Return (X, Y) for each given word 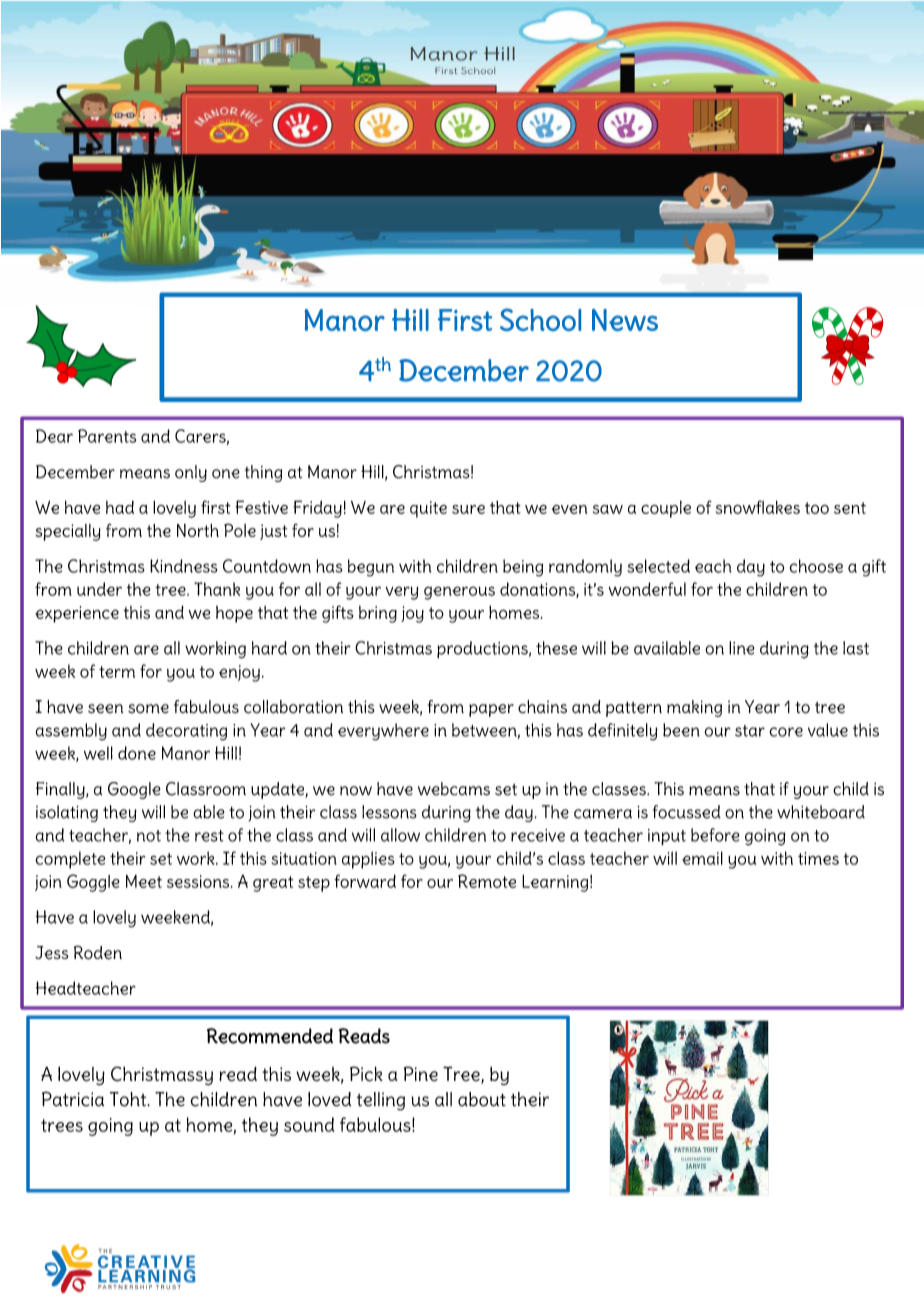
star (750, 731)
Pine (421, 1074)
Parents (107, 436)
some (148, 709)
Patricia (73, 1099)
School (540, 319)
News (625, 320)
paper (491, 710)
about (482, 1099)
